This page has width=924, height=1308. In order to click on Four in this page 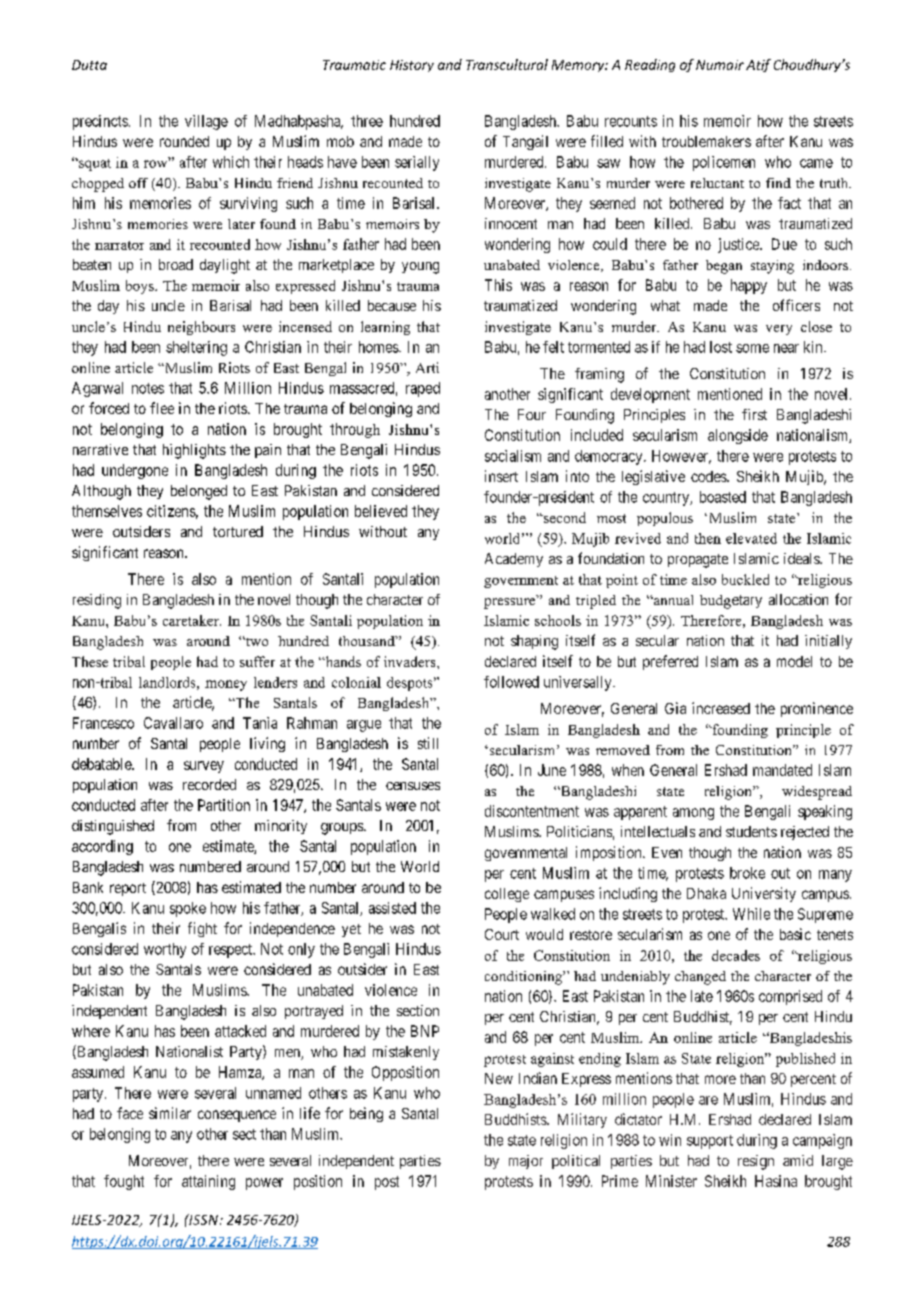, I will do `click(532, 414)`.
